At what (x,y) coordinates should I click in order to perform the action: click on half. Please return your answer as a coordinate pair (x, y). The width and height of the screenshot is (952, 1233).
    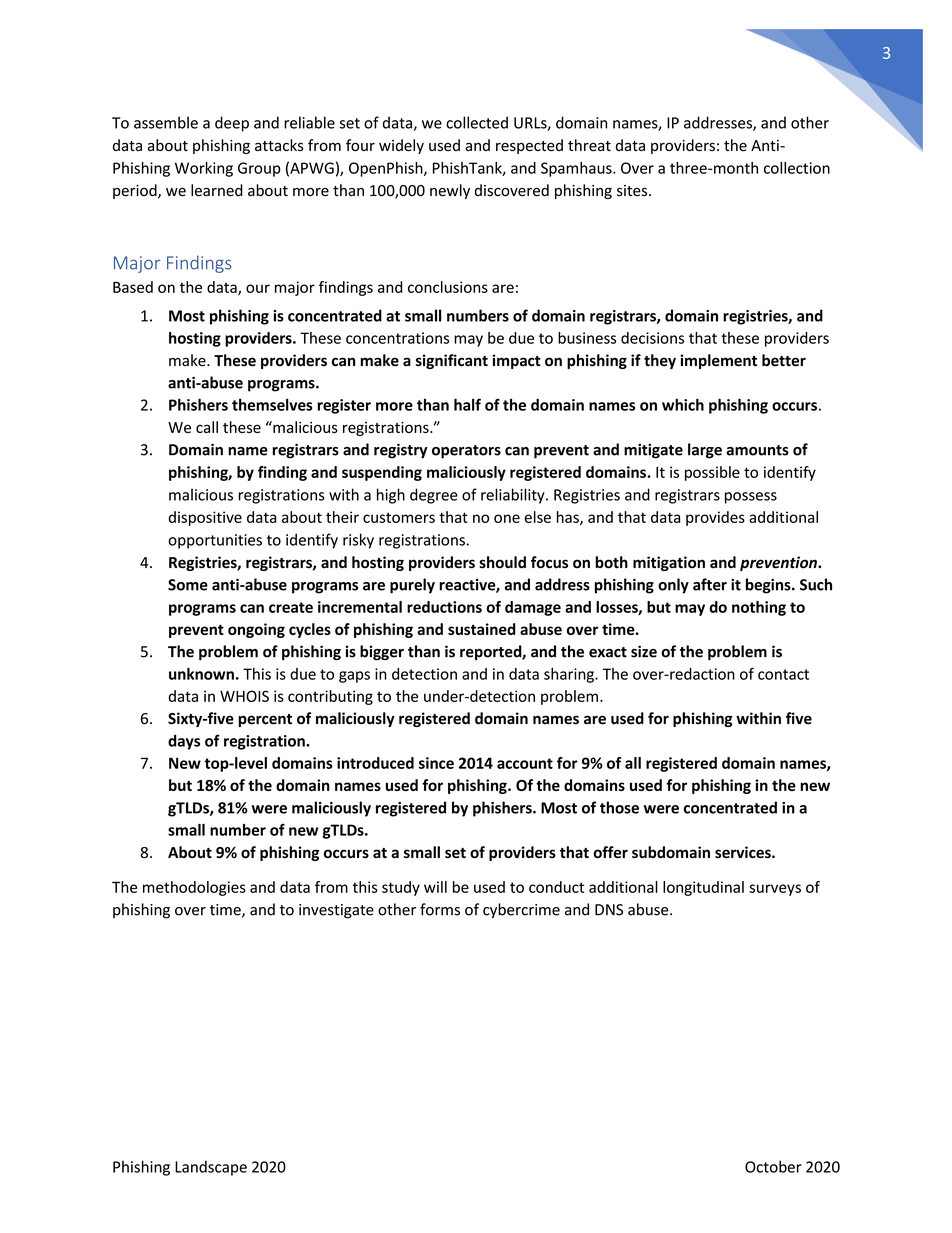
    Looking at the image, I should click on (467, 404).
